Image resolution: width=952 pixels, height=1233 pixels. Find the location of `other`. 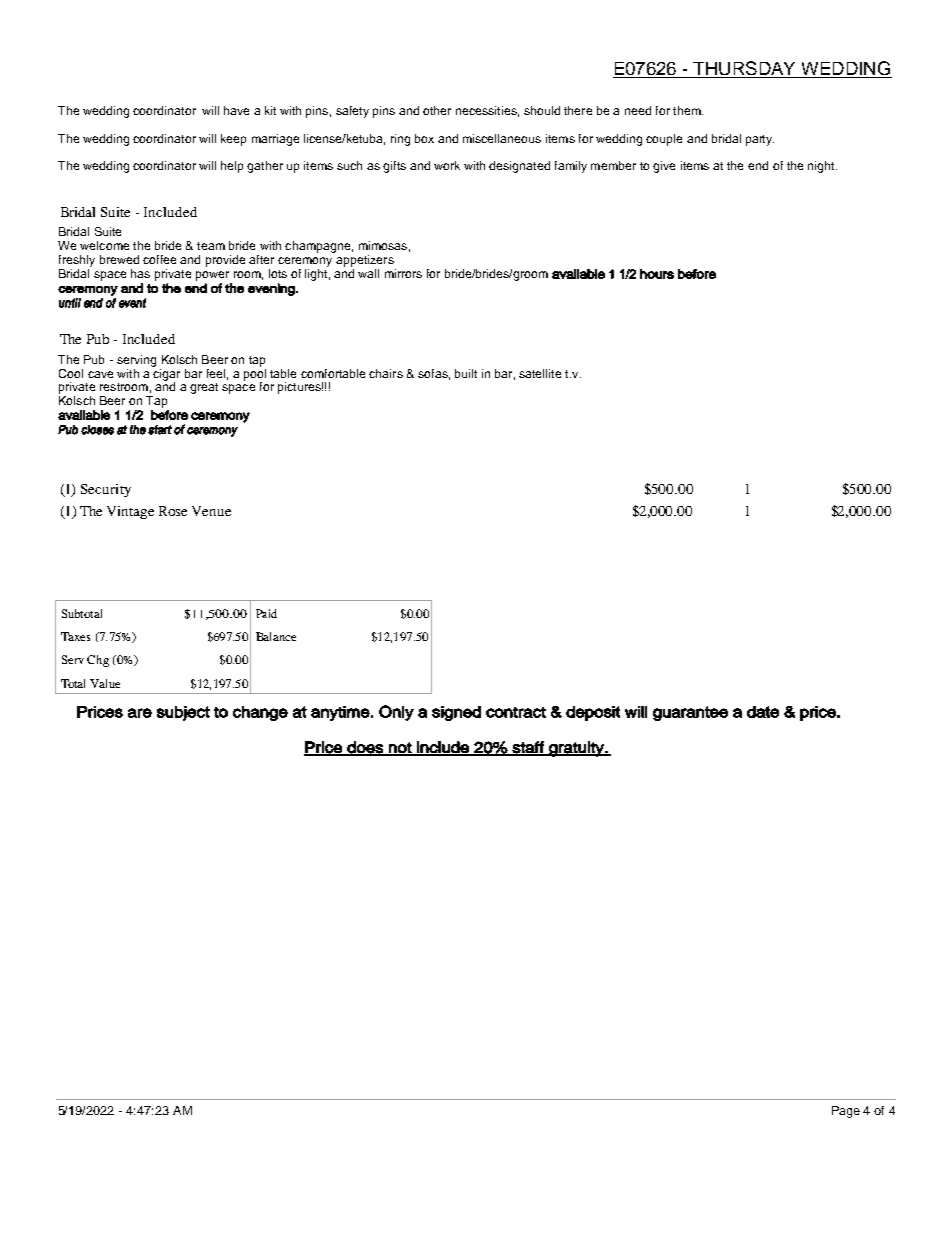

other is located at coordinates (437, 110).
